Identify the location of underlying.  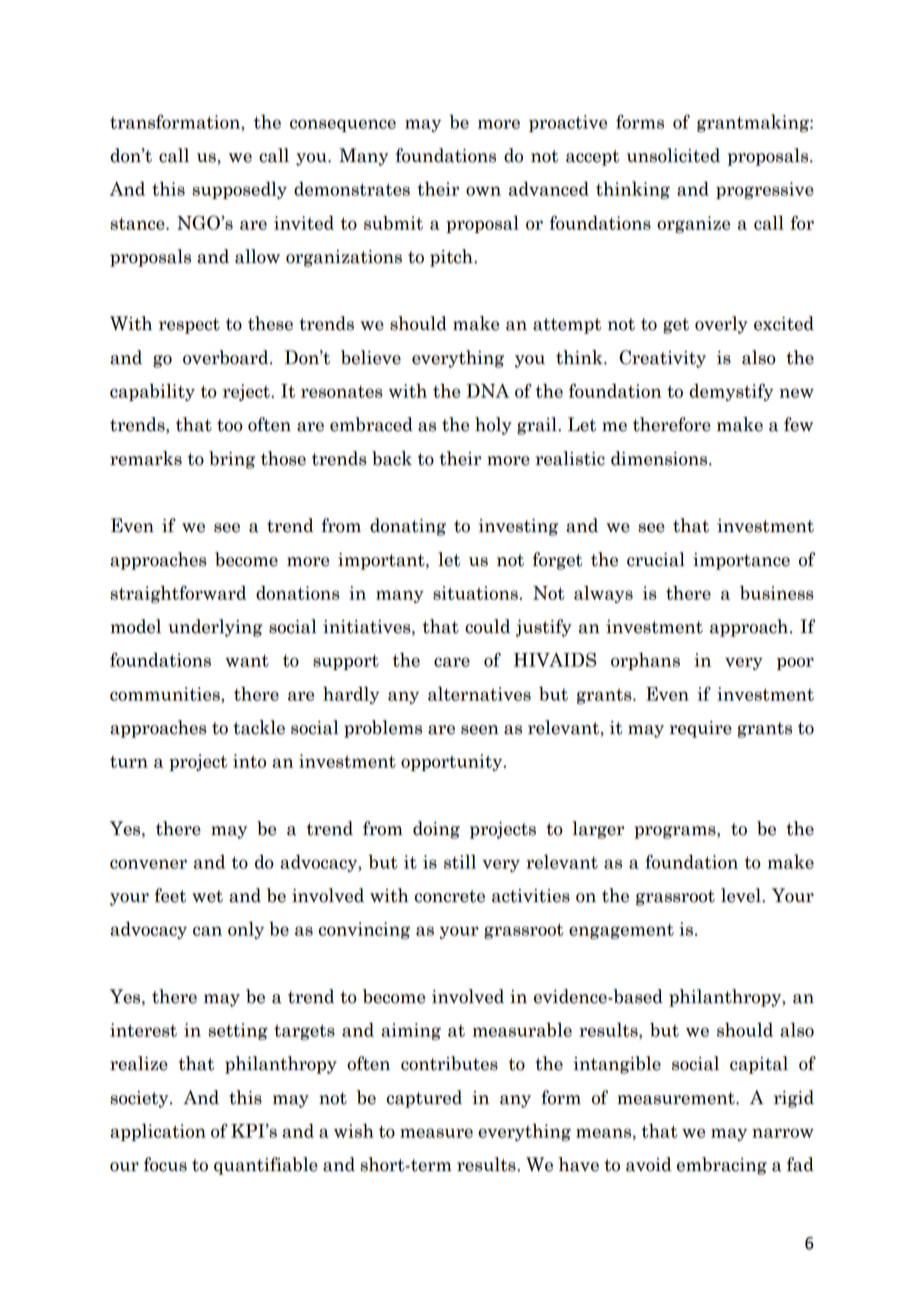
(215, 628).
